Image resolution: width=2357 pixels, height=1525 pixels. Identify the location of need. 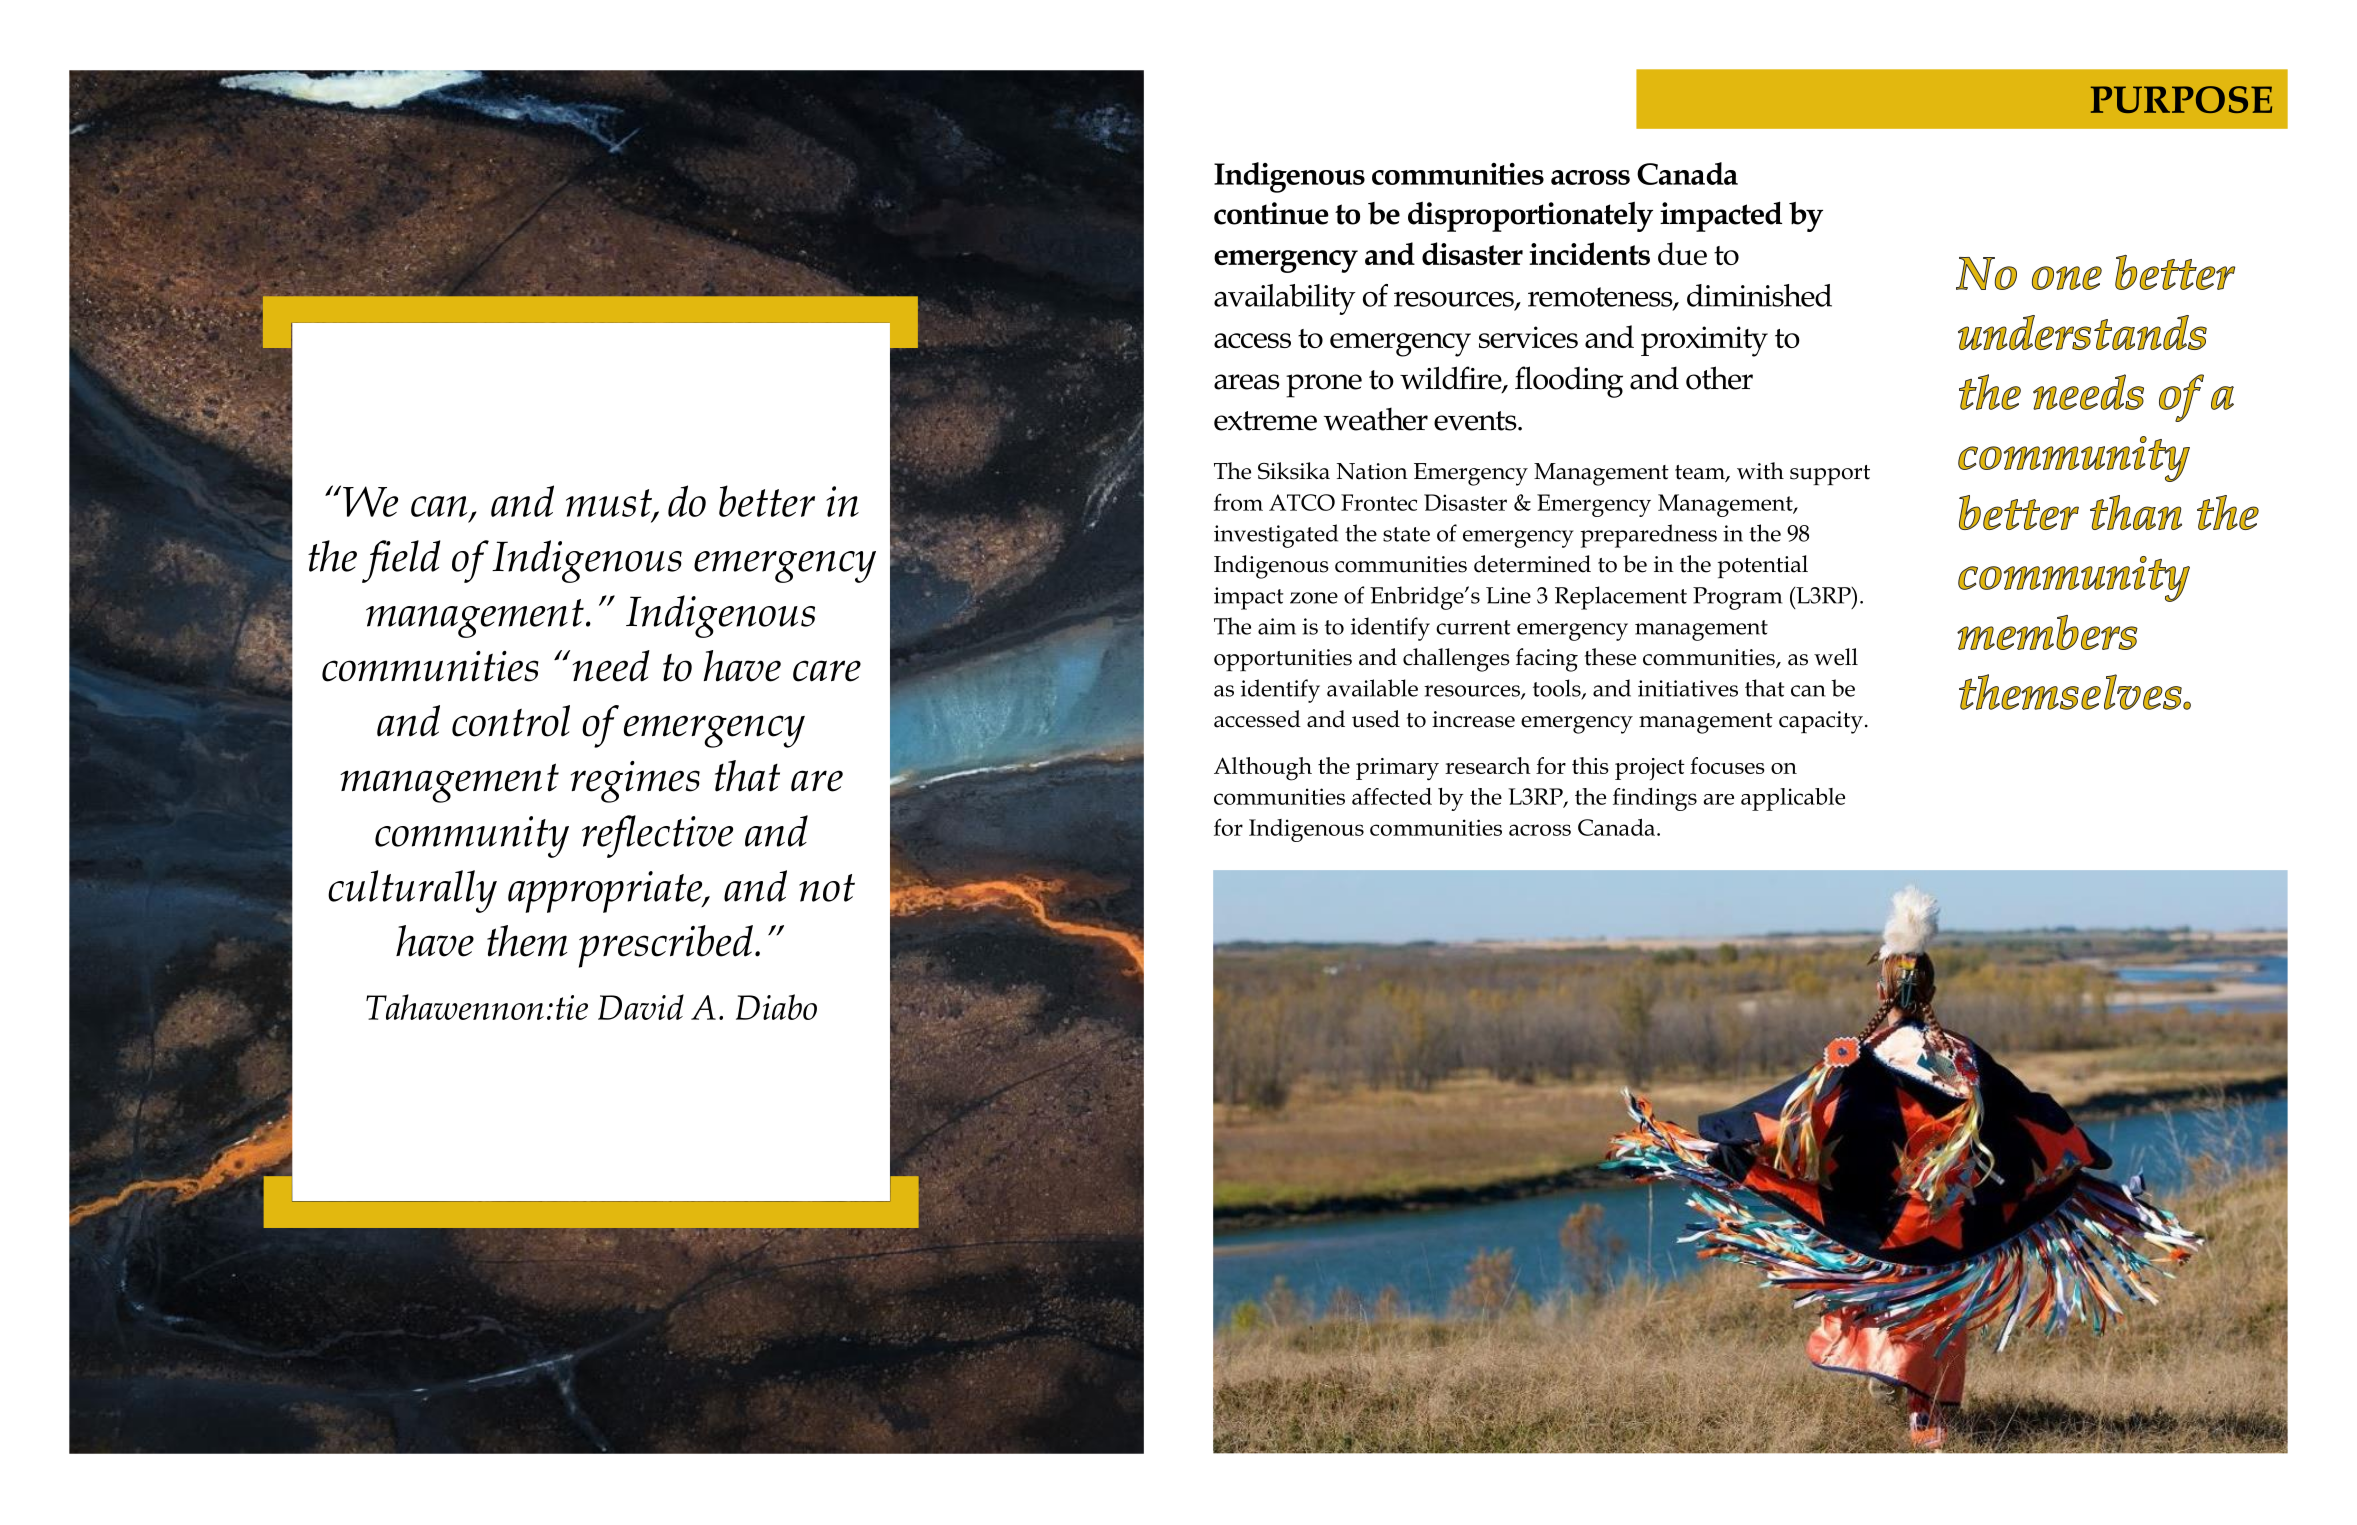
(611, 666).
